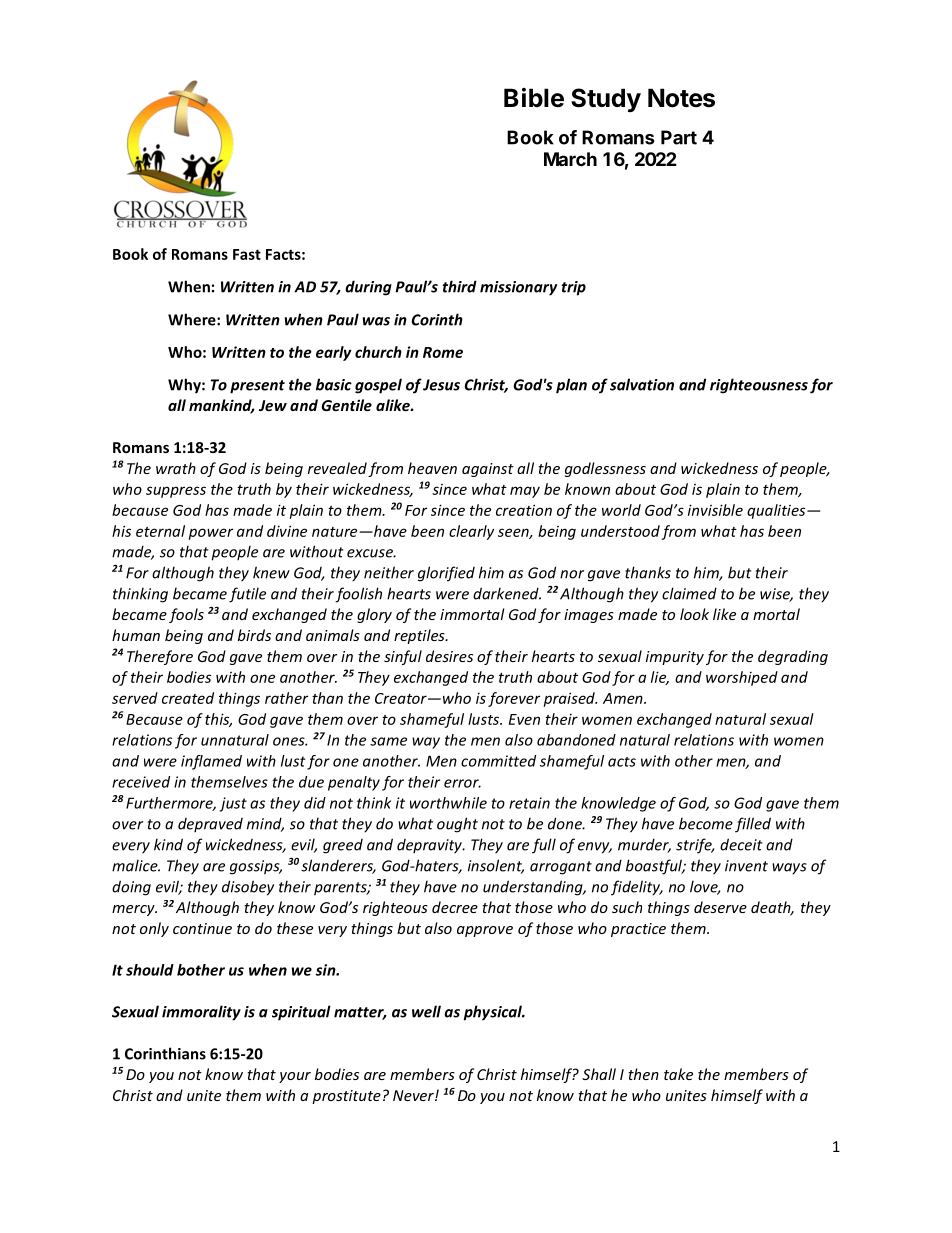  What do you see at coordinates (257, 387) in the document?
I see `present` at bounding box center [257, 387].
